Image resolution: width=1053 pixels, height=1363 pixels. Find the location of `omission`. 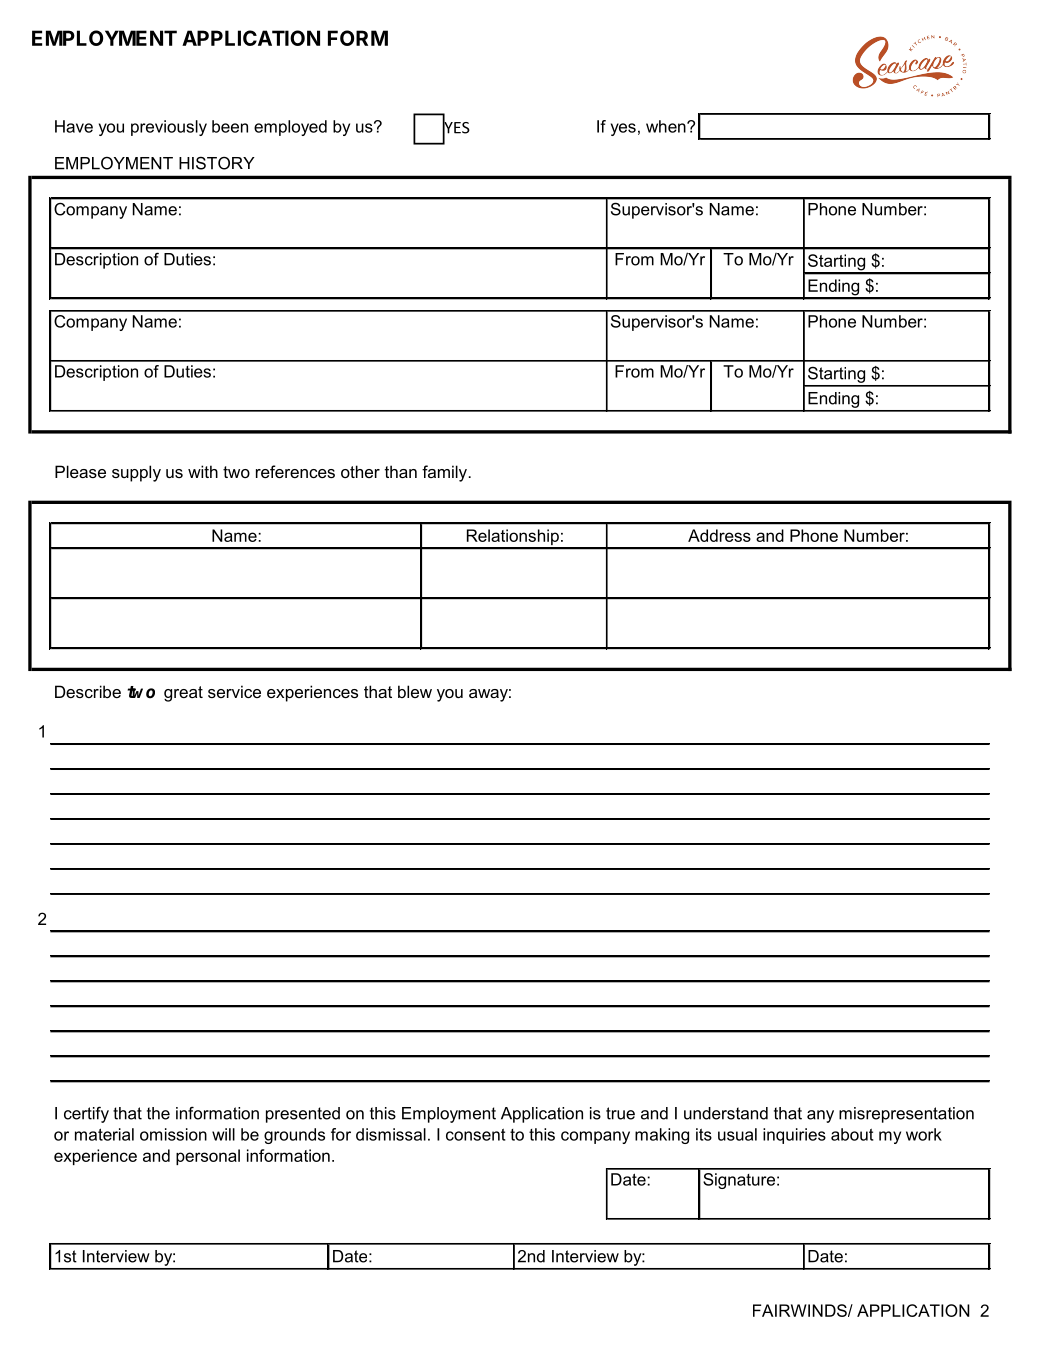

omission is located at coordinates (173, 1134).
